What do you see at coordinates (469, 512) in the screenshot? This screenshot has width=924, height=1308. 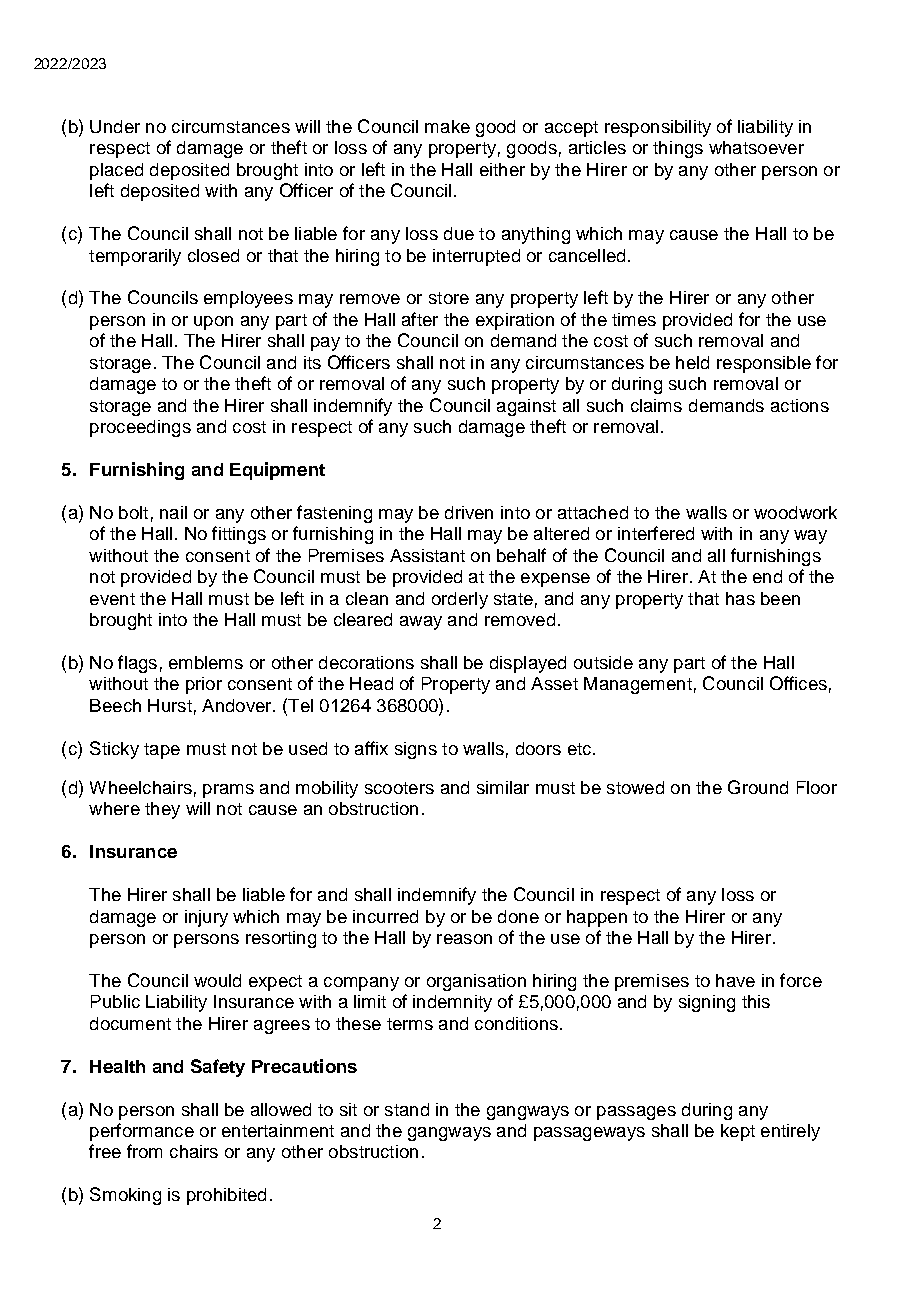 I see `driven` at bounding box center [469, 512].
